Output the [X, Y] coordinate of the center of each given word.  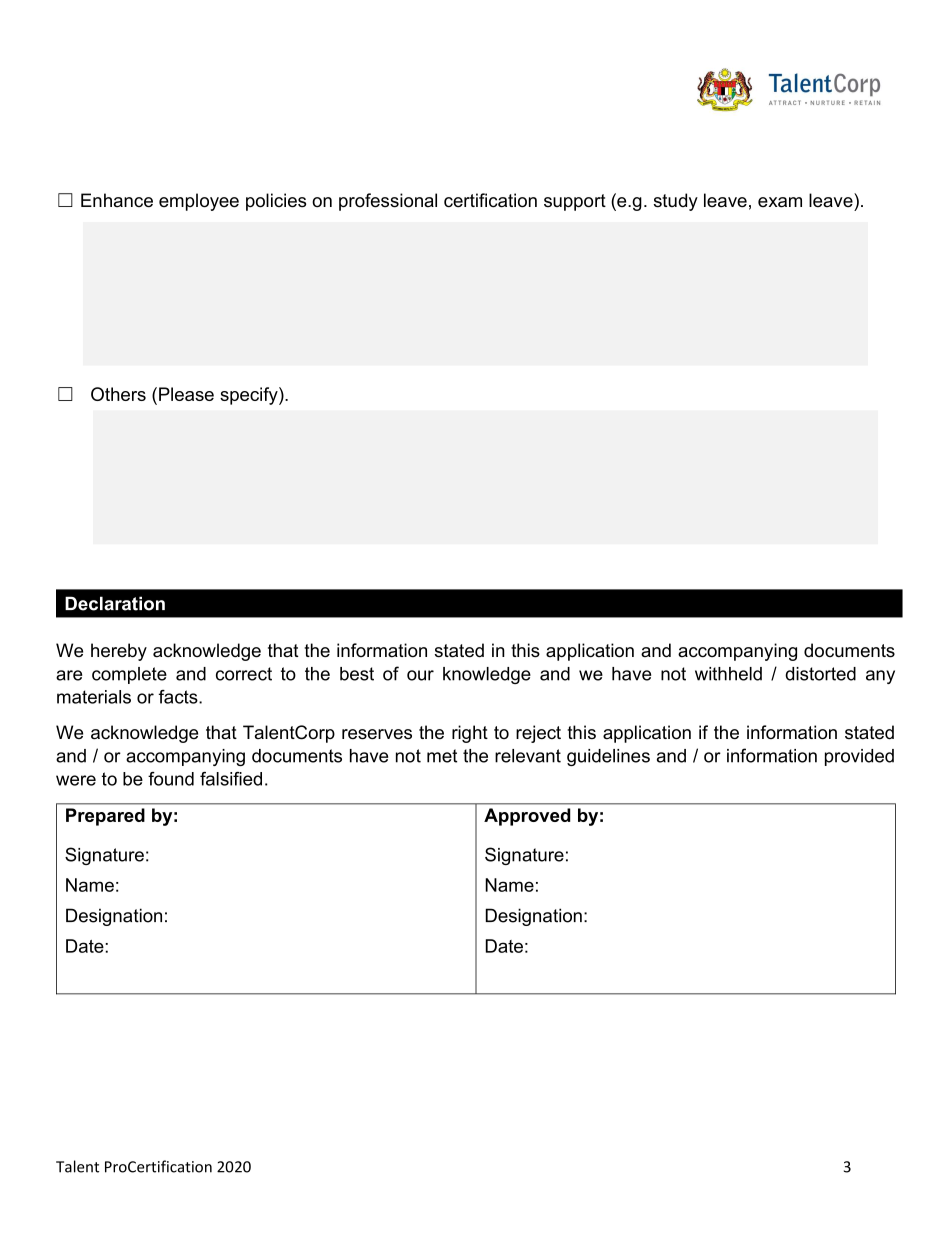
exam [780, 202]
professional [388, 202]
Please [186, 394]
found [171, 779]
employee [199, 202]
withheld [728, 674]
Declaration [115, 603]
